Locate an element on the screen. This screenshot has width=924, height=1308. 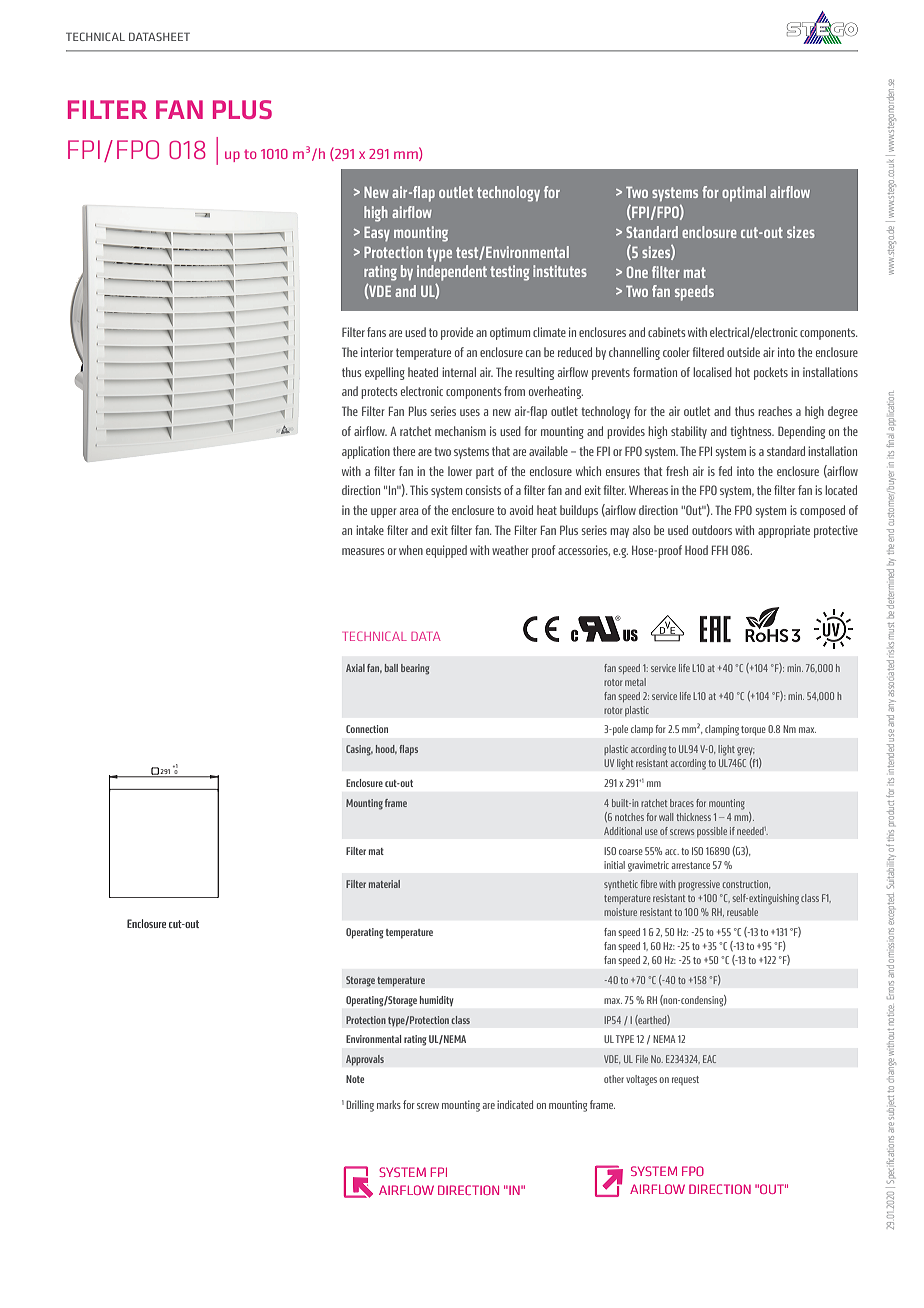
metal is located at coordinates (635, 682).
